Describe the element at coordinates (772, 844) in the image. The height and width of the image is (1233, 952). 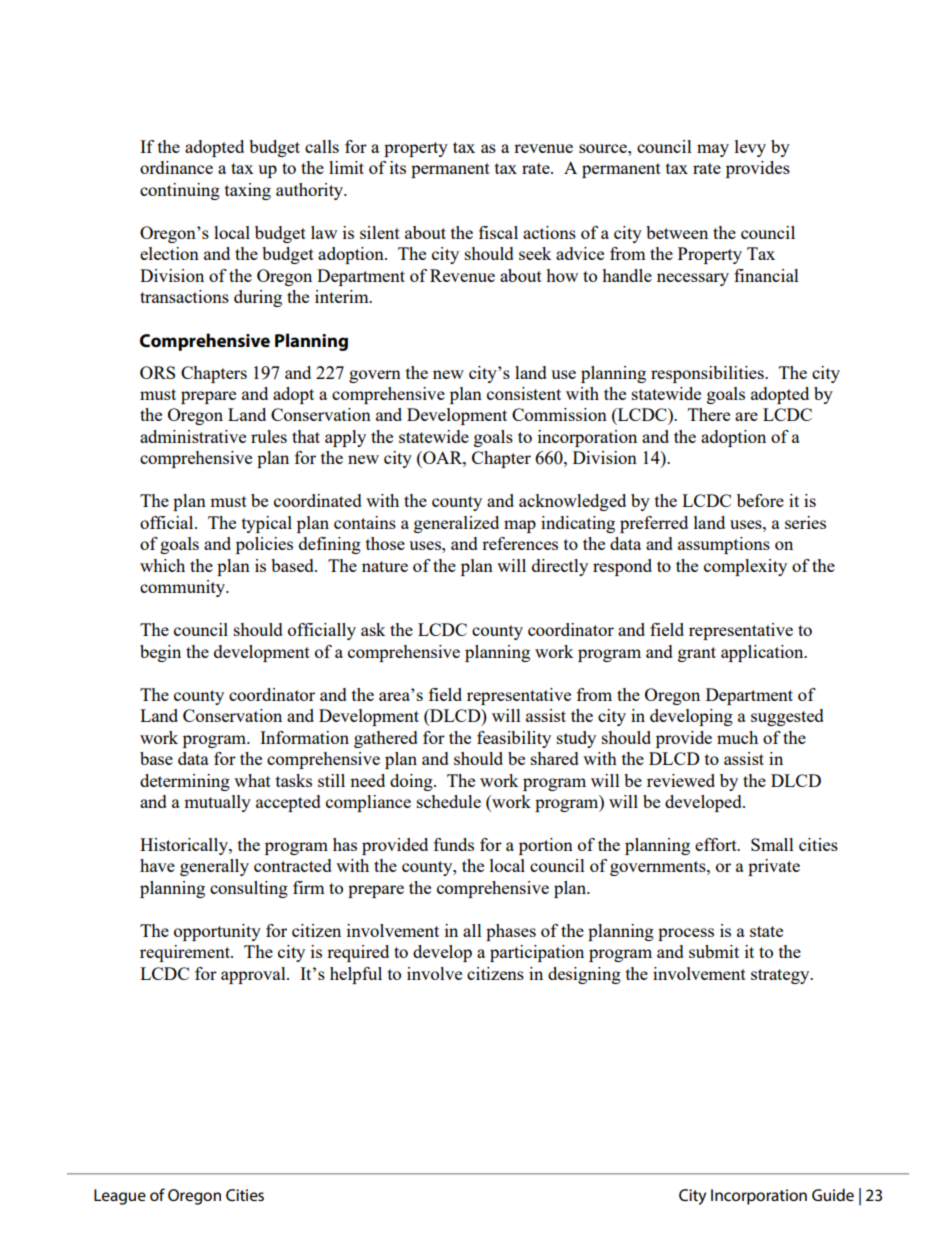
I see `Small` at that location.
